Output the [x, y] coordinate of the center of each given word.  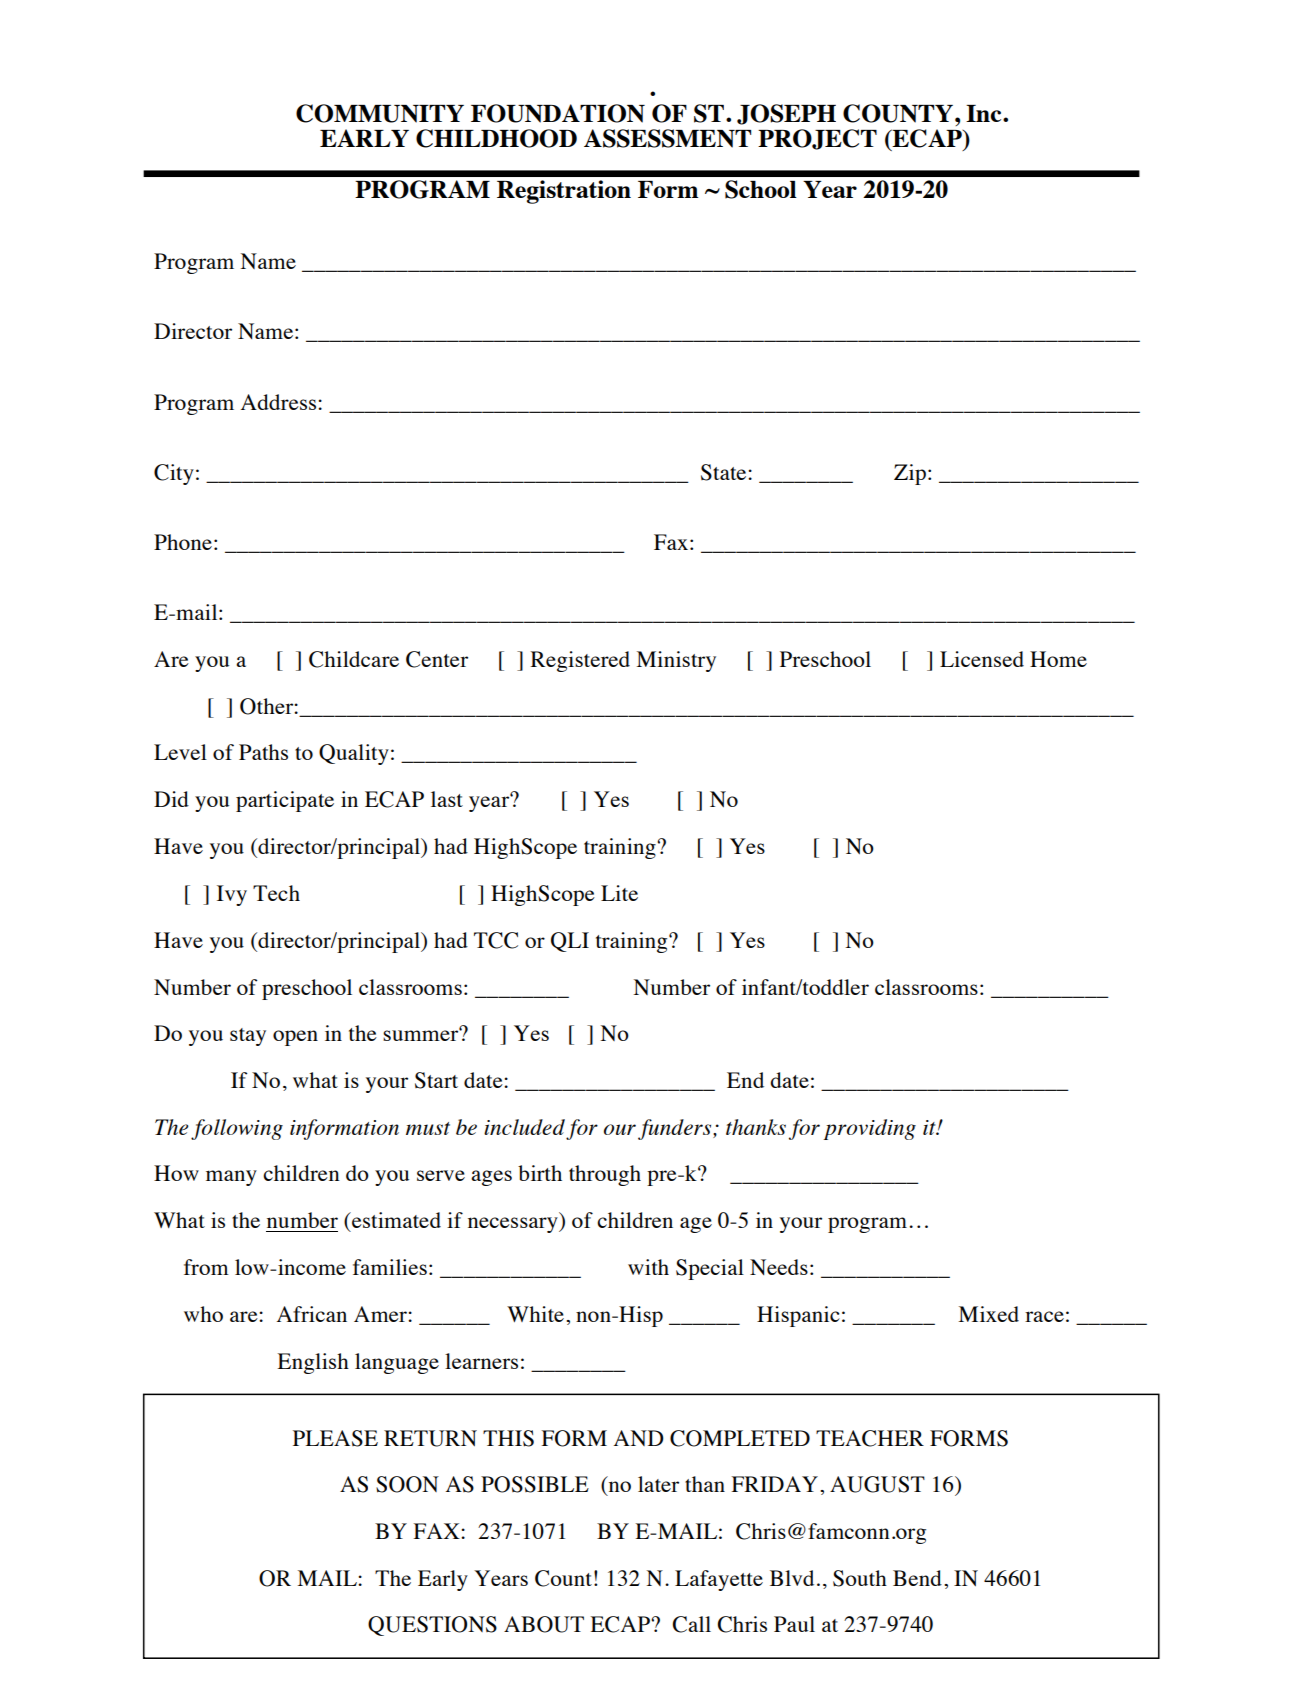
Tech [276, 893]
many [231, 1178]
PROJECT [817, 139]
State [725, 472]
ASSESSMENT [667, 138]
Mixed [989, 1314]
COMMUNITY [380, 113]
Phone [183, 542]
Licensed [982, 659]
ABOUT [544, 1624]
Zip [910, 474]
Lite [619, 893]
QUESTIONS [432, 1626]
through [605, 1175]
